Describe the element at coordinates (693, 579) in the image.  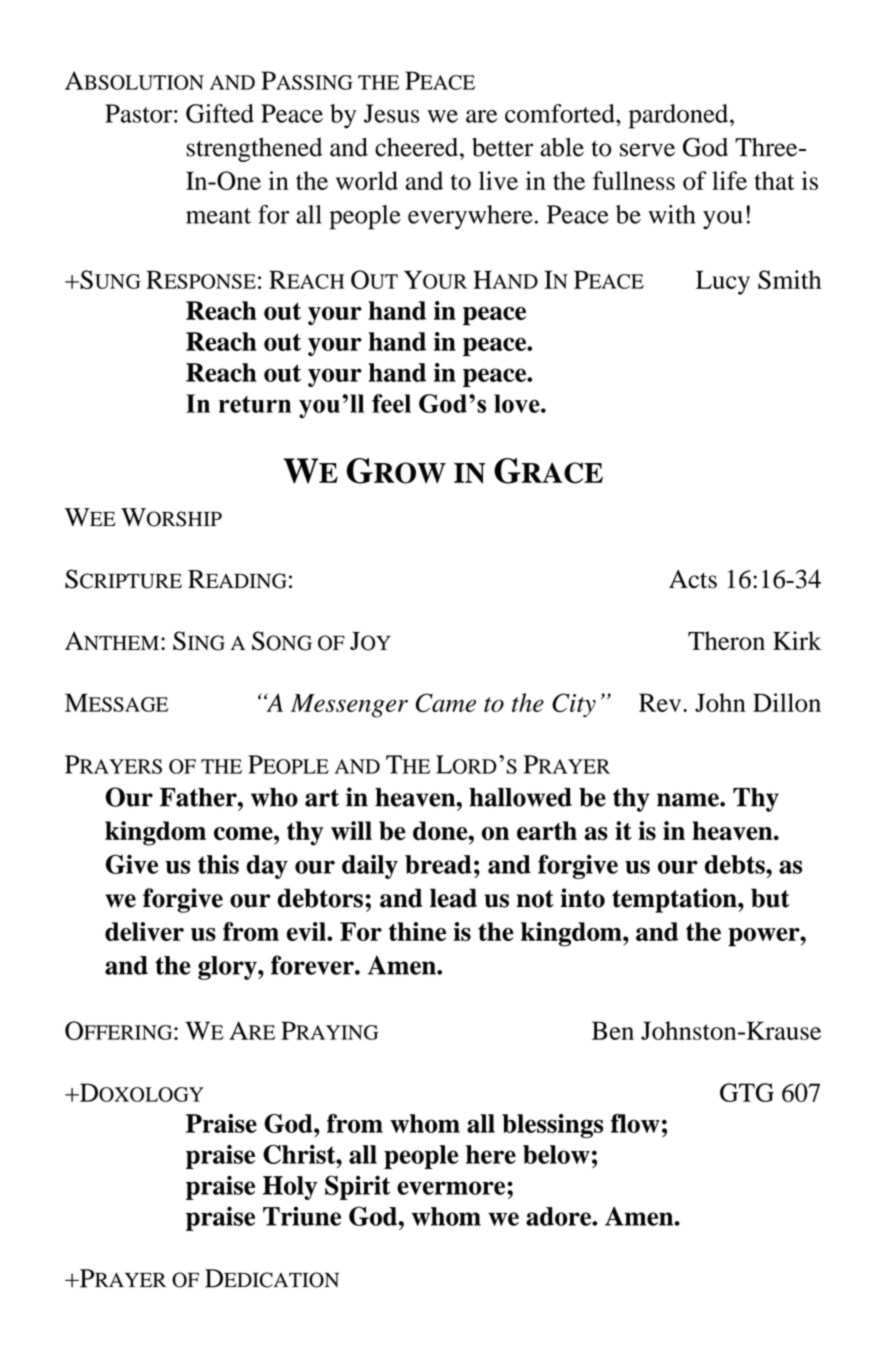
I see `Acts` at that location.
